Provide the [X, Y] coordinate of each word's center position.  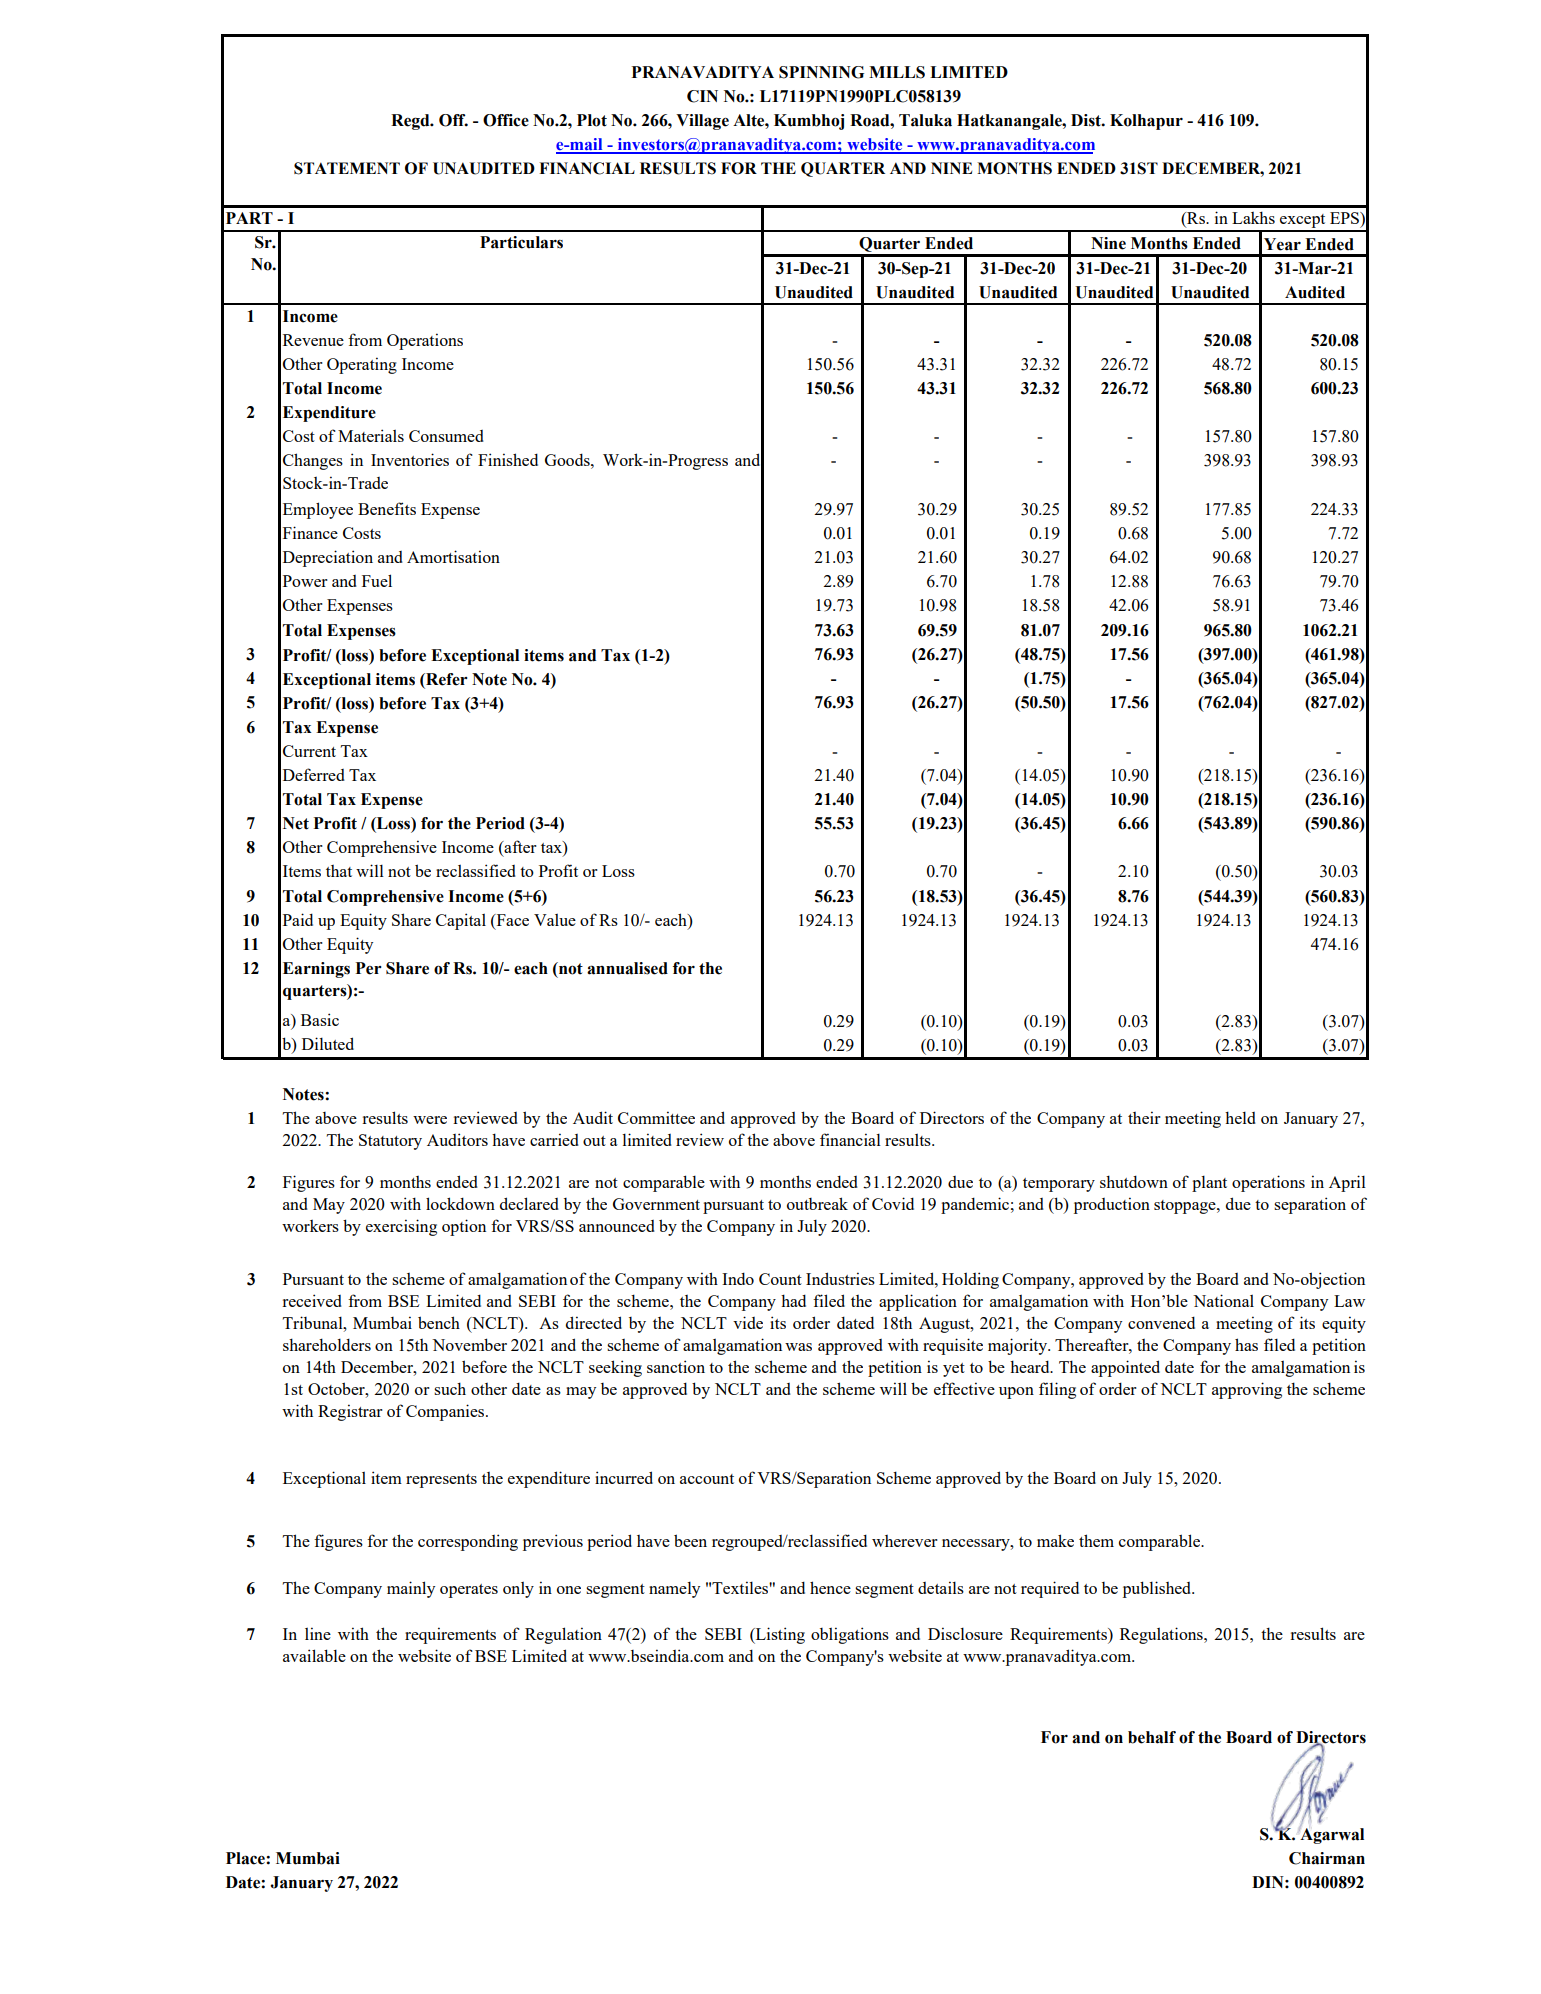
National [1223, 1300]
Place [246, 1858]
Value [555, 919]
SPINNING [821, 72]
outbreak [817, 1203]
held [1240, 1117]
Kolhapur [1146, 122]
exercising [401, 1227]
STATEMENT [347, 168]
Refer [446, 680]
